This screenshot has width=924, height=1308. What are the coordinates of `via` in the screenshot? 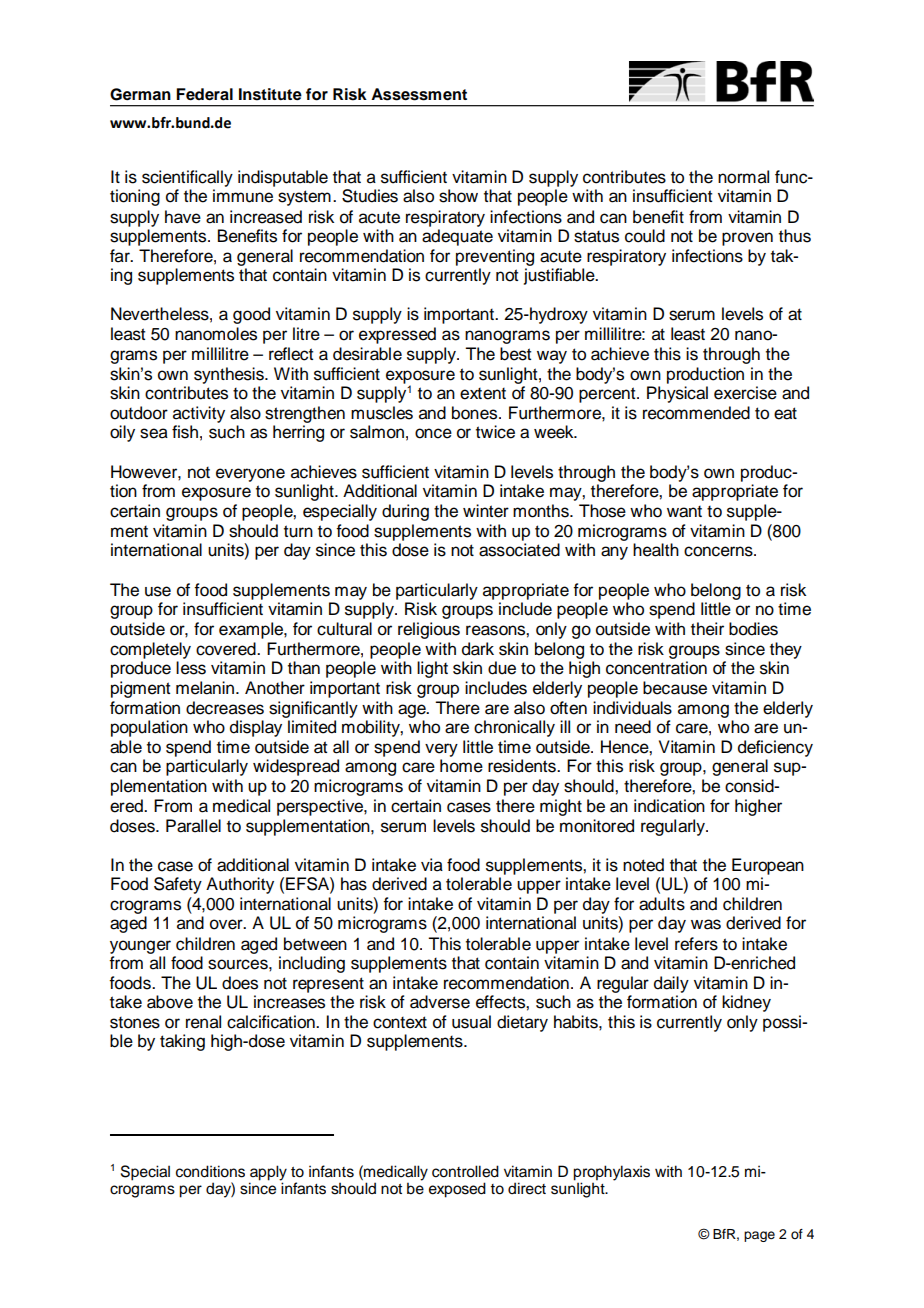 It's located at (432, 865).
